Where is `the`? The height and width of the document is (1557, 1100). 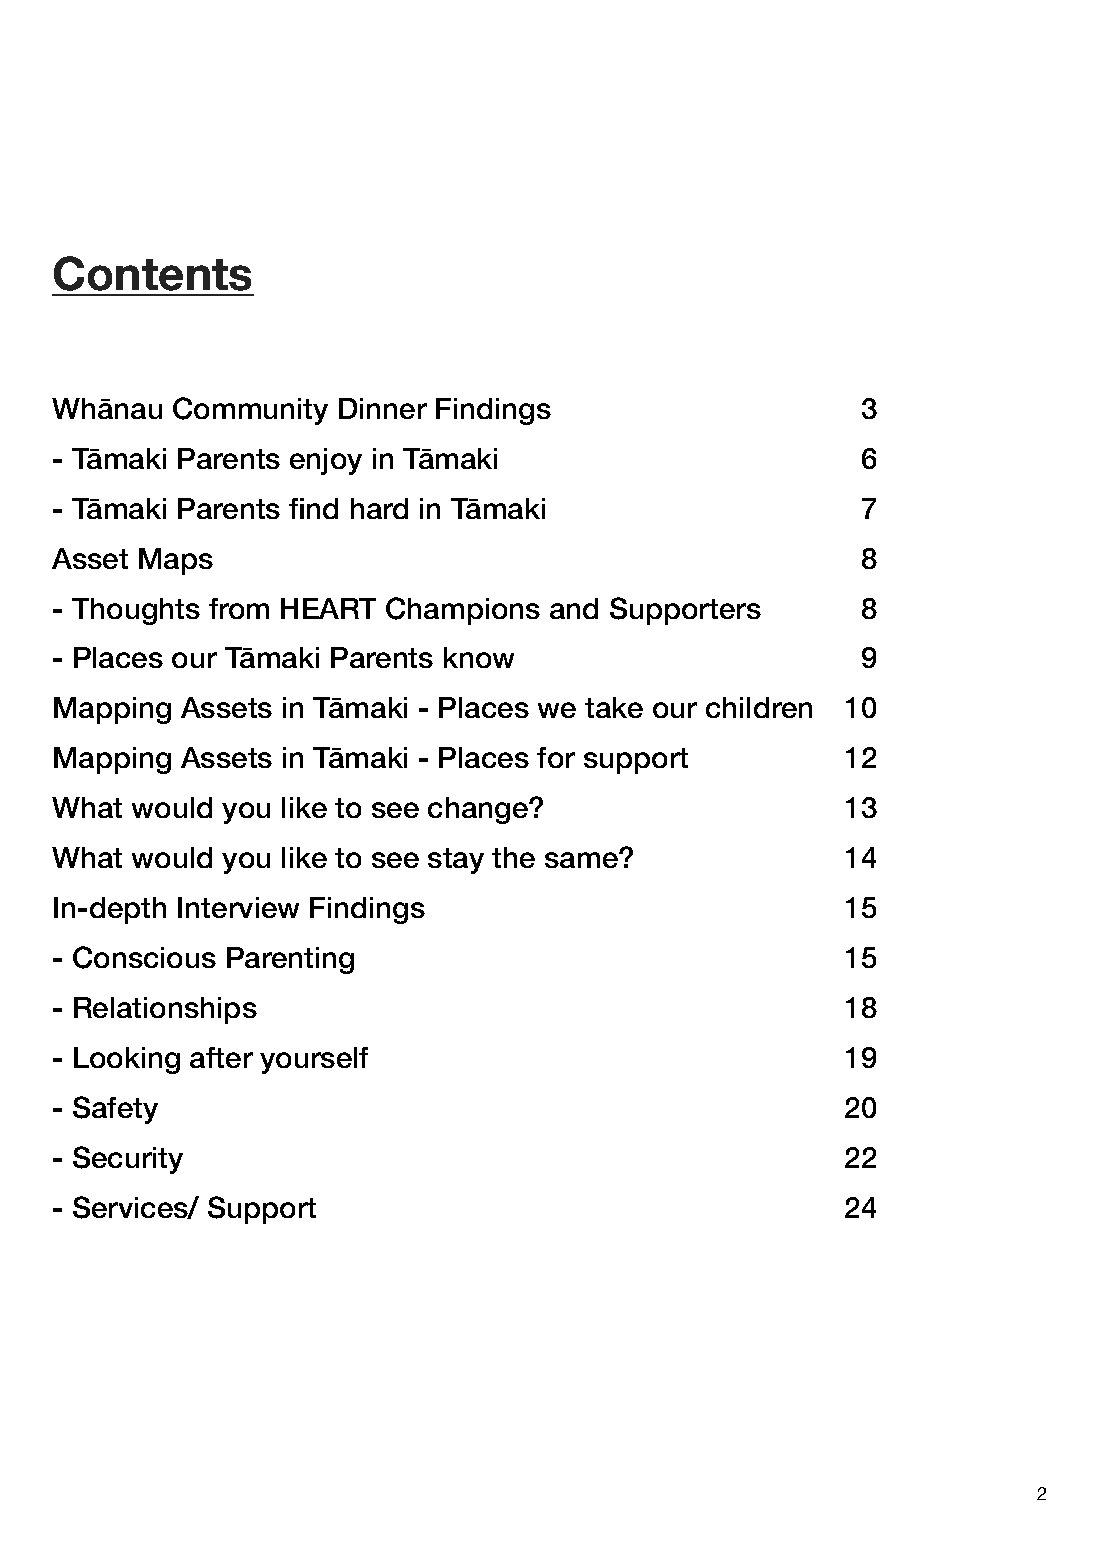 the is located at coordinates (513, 857).
